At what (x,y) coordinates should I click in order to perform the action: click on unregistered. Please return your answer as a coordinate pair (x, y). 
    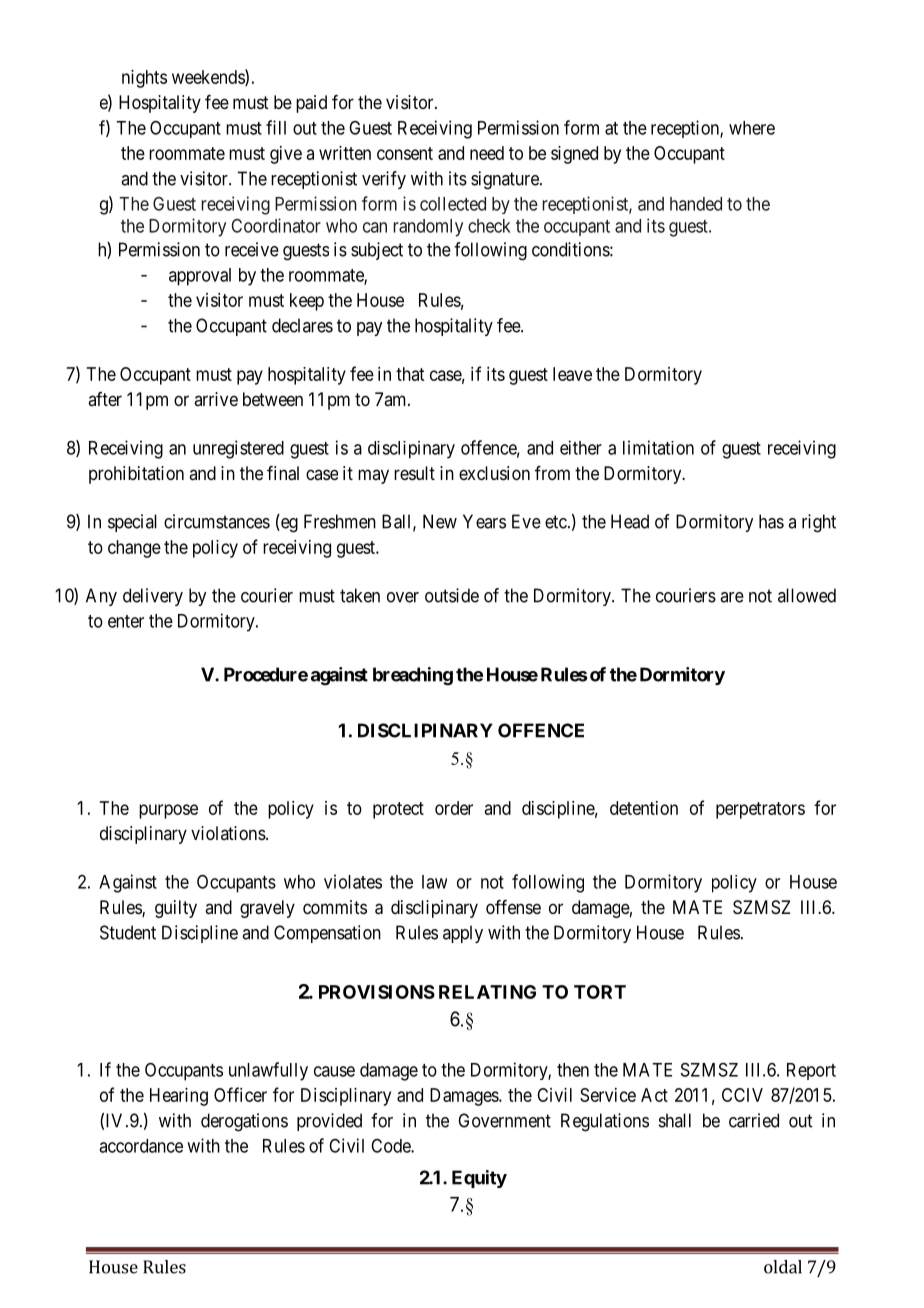
    Looking at the image, I should click on (238, 449).
